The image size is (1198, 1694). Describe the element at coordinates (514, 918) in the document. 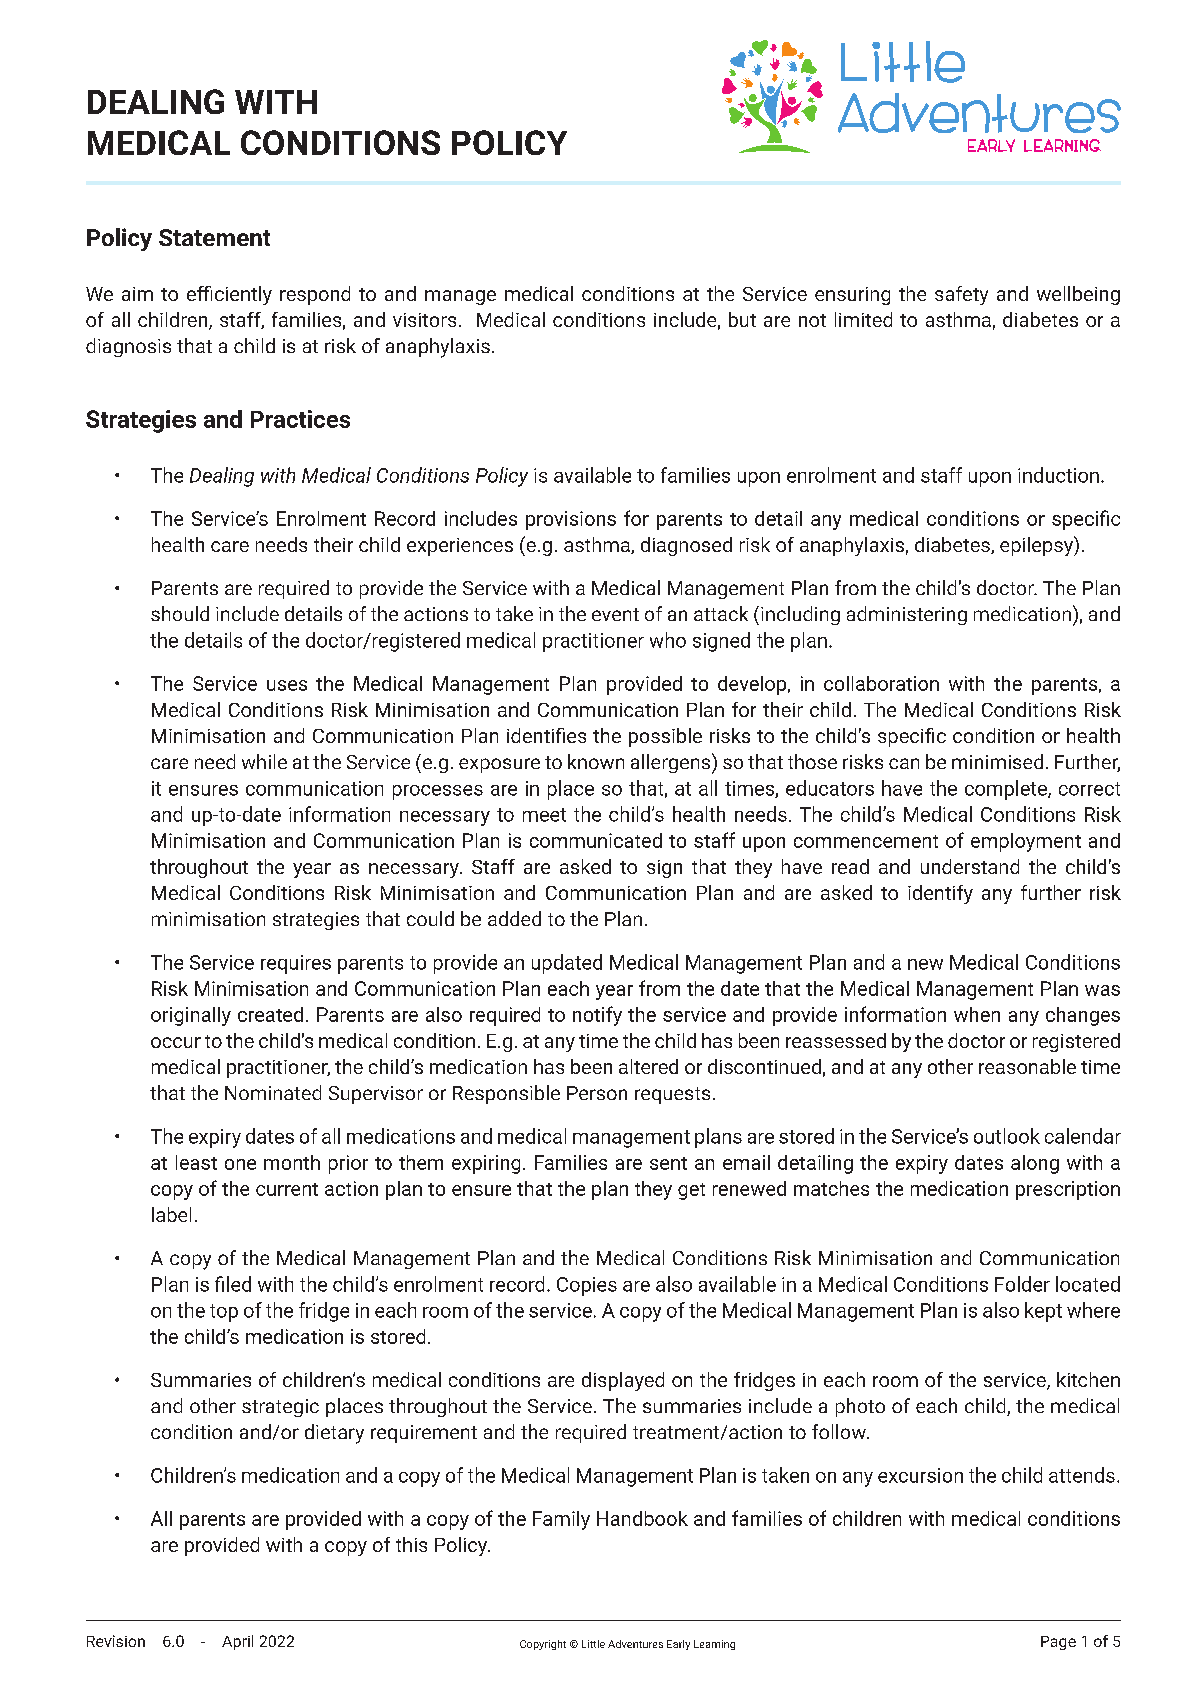

I see `added` at that location.
